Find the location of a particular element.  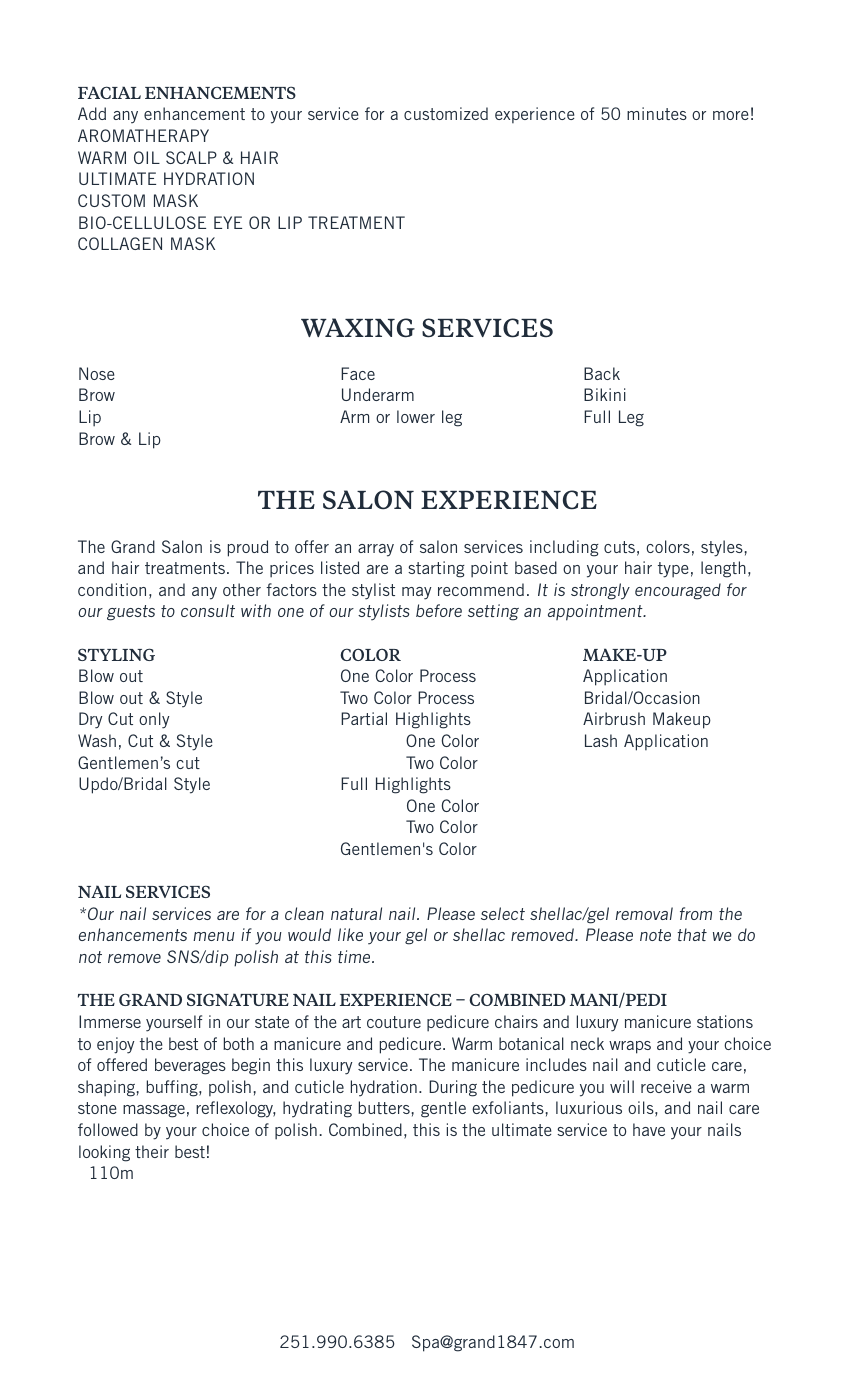

Partial is located at coordinates (364, 718).
